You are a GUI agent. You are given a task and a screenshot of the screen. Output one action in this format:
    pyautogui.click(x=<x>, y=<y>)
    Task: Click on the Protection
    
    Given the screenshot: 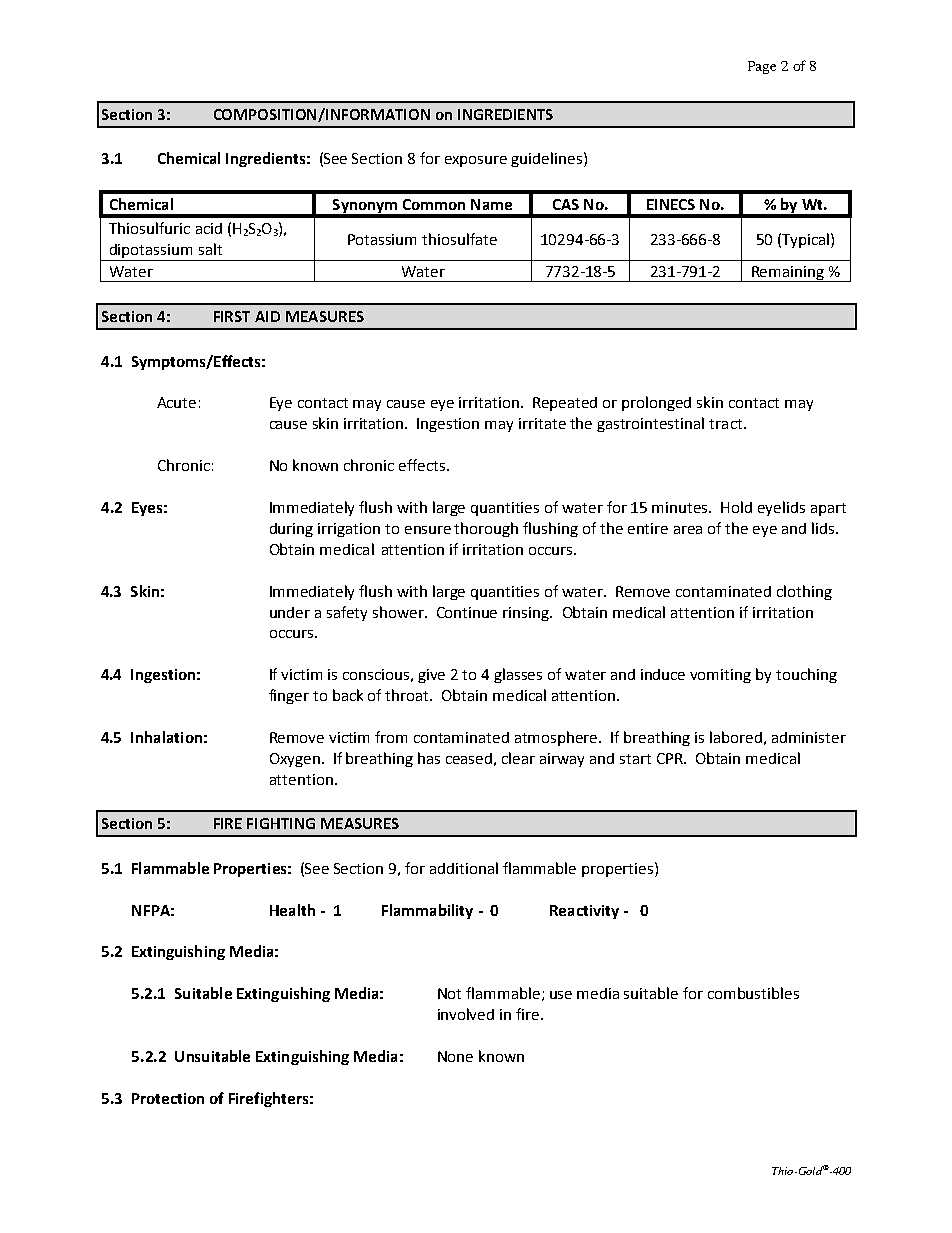 What is the action you would take?
    pyautogui.click(x=168, y=1098)
